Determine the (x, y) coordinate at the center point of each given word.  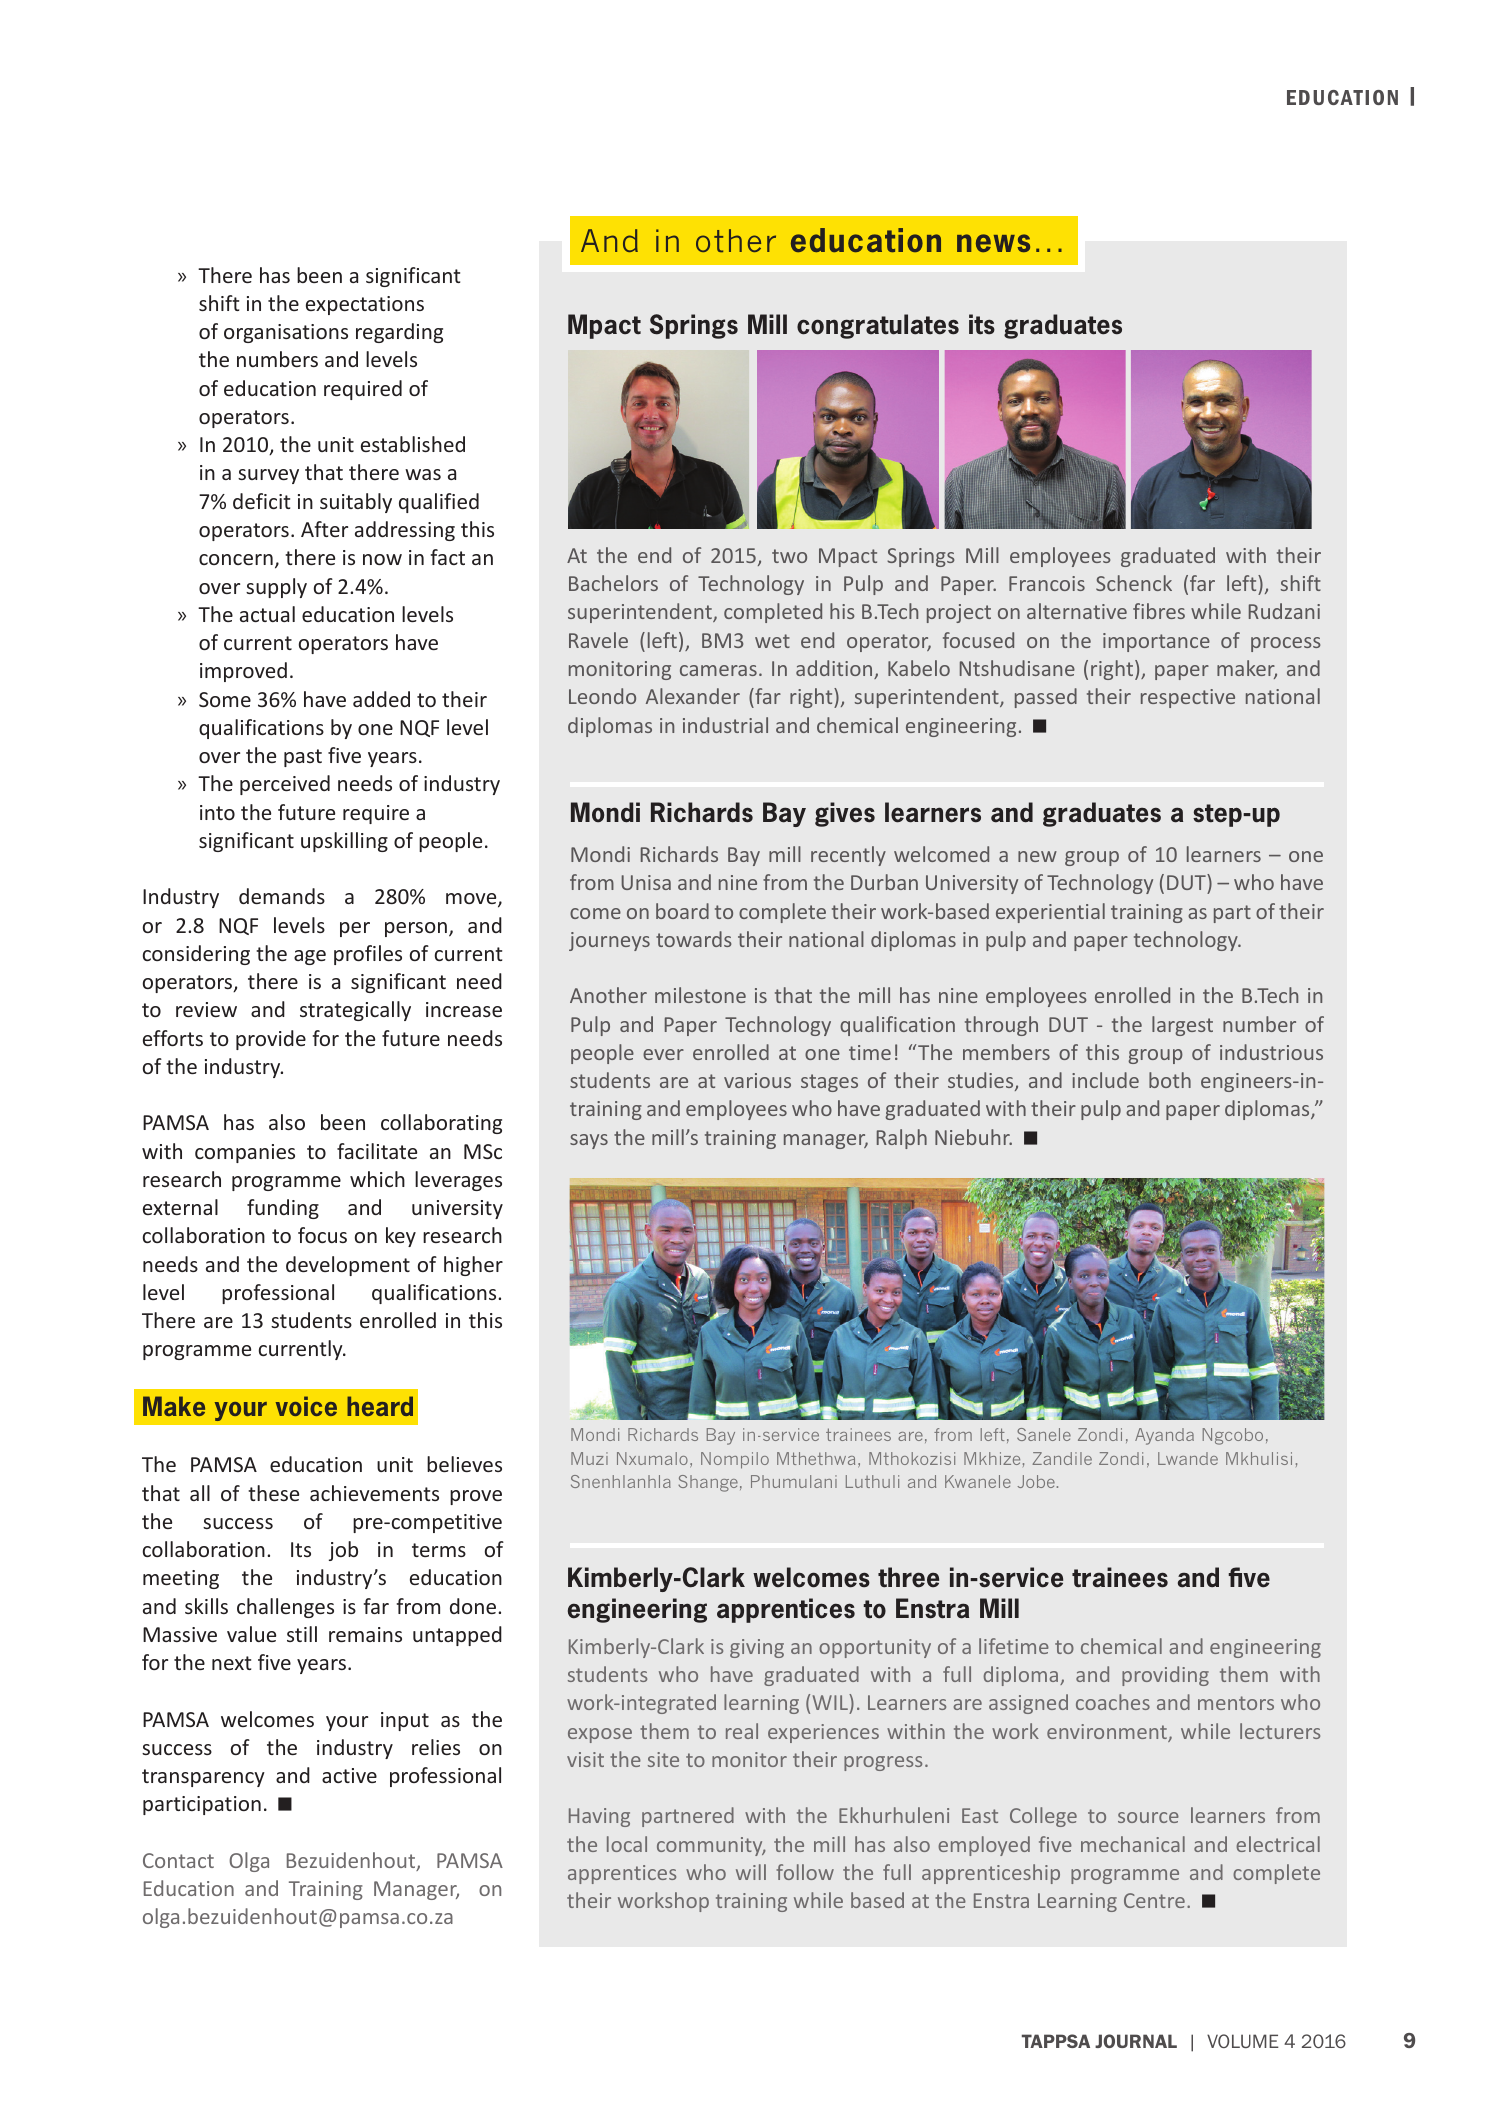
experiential (1050, 913)
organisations (286, 333)
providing (1165, 1676)
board (682, 911)
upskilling (344, 842)
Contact (178, 1860)
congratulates (878, 326)
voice (306, 1406)
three (908, 1577)
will (751, 1872)
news (993, 243)
